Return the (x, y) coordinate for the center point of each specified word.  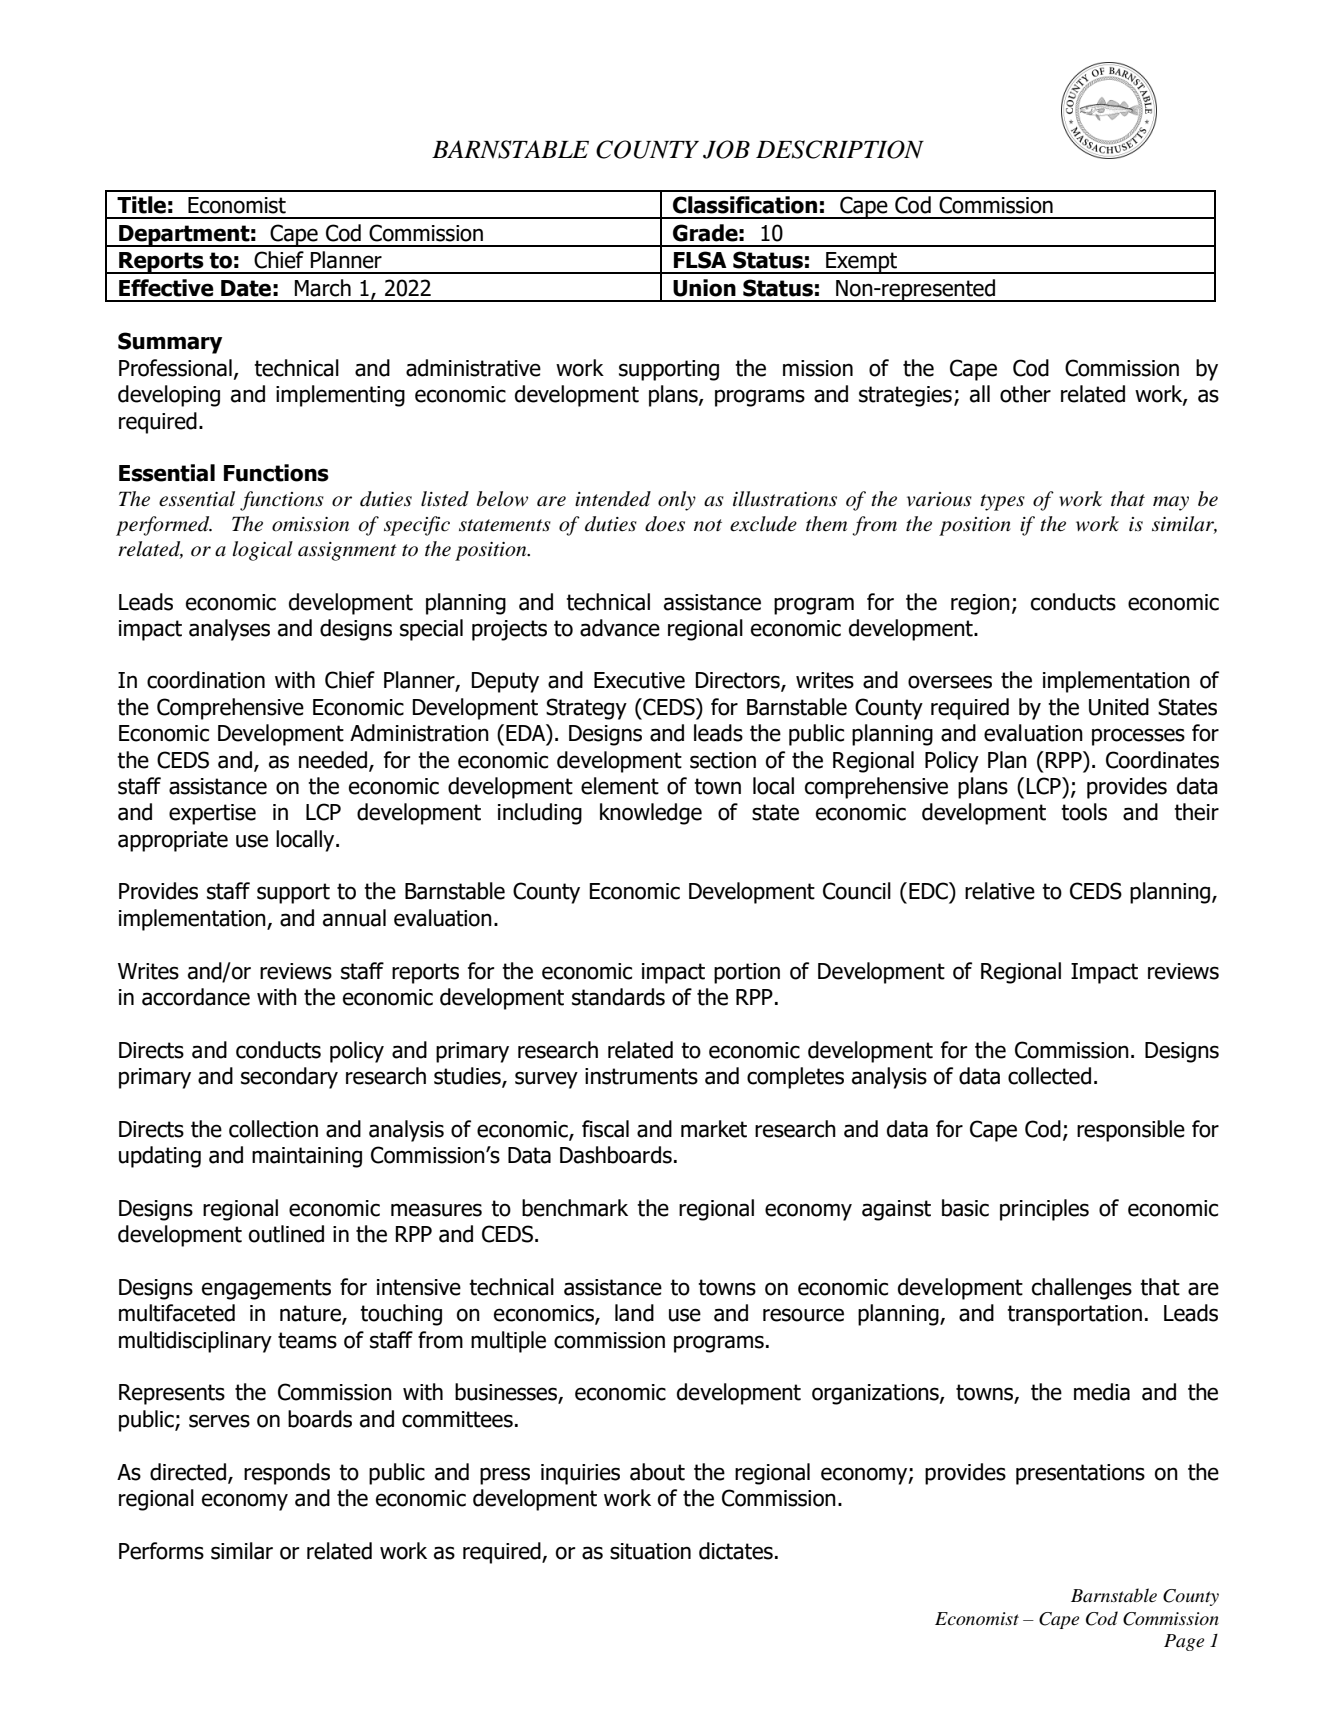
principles (1044, 1210)
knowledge (651, 814)
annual (354, 918)
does (665, 524)
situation (650, 1551)
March (323, 288)
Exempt (862, 263)
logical (263, 551)
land (634, 1313)
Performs (161, 1551)
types (1002, 502)
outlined (286, 1234)
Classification (745, 205)
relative (1000, 891)
